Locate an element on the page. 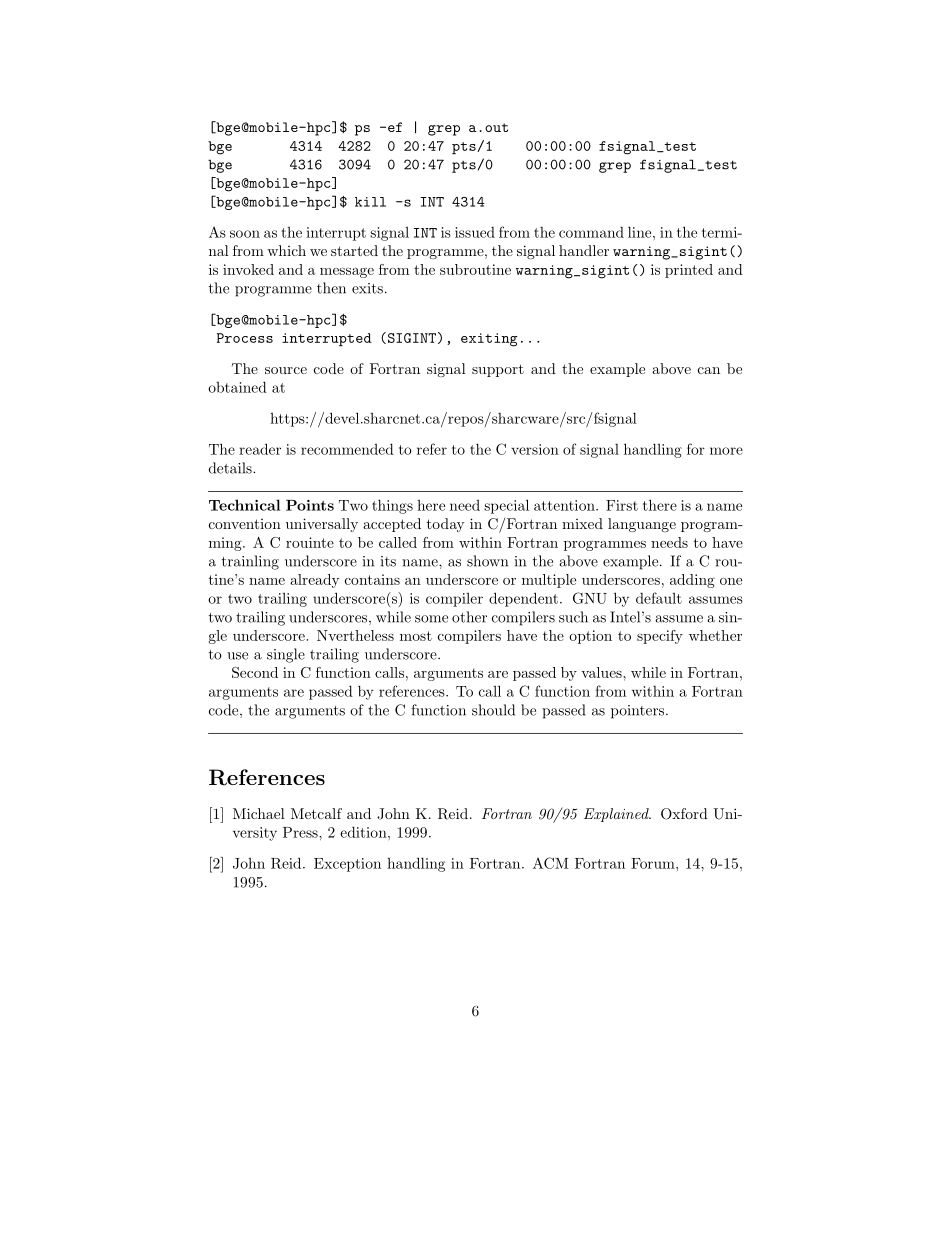  special is located at coordinates (506, 506).
